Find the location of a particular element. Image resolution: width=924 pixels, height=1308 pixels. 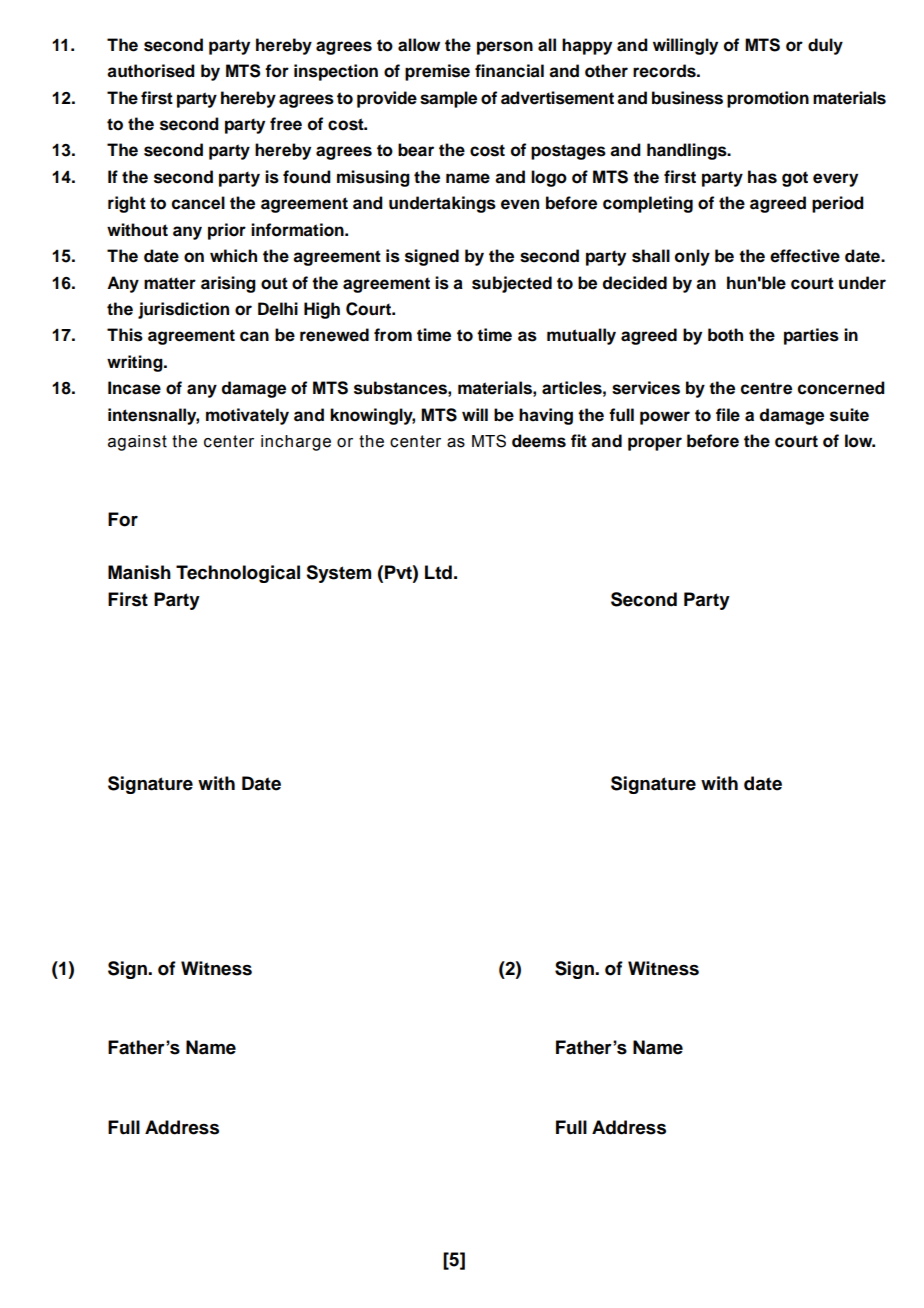

Technological is located at coordinates (238, 574).
